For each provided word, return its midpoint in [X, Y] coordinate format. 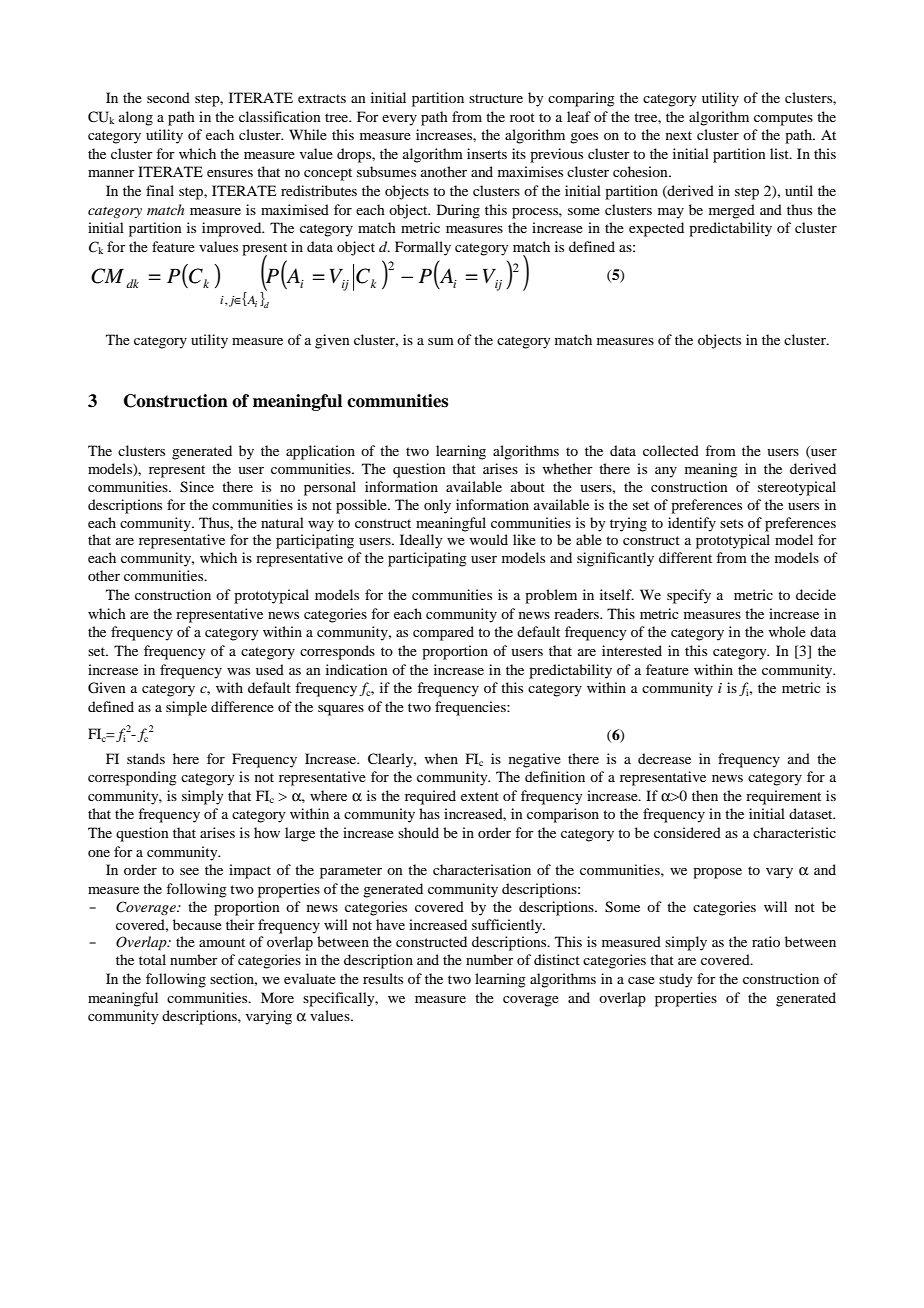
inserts [487, 153]
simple [186, 708]
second [168, 97]
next [679, 135]
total [152, 959]
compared [443, 633]
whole [787, 631]
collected [671, 450]
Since [197, 487]
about [528, 486]
